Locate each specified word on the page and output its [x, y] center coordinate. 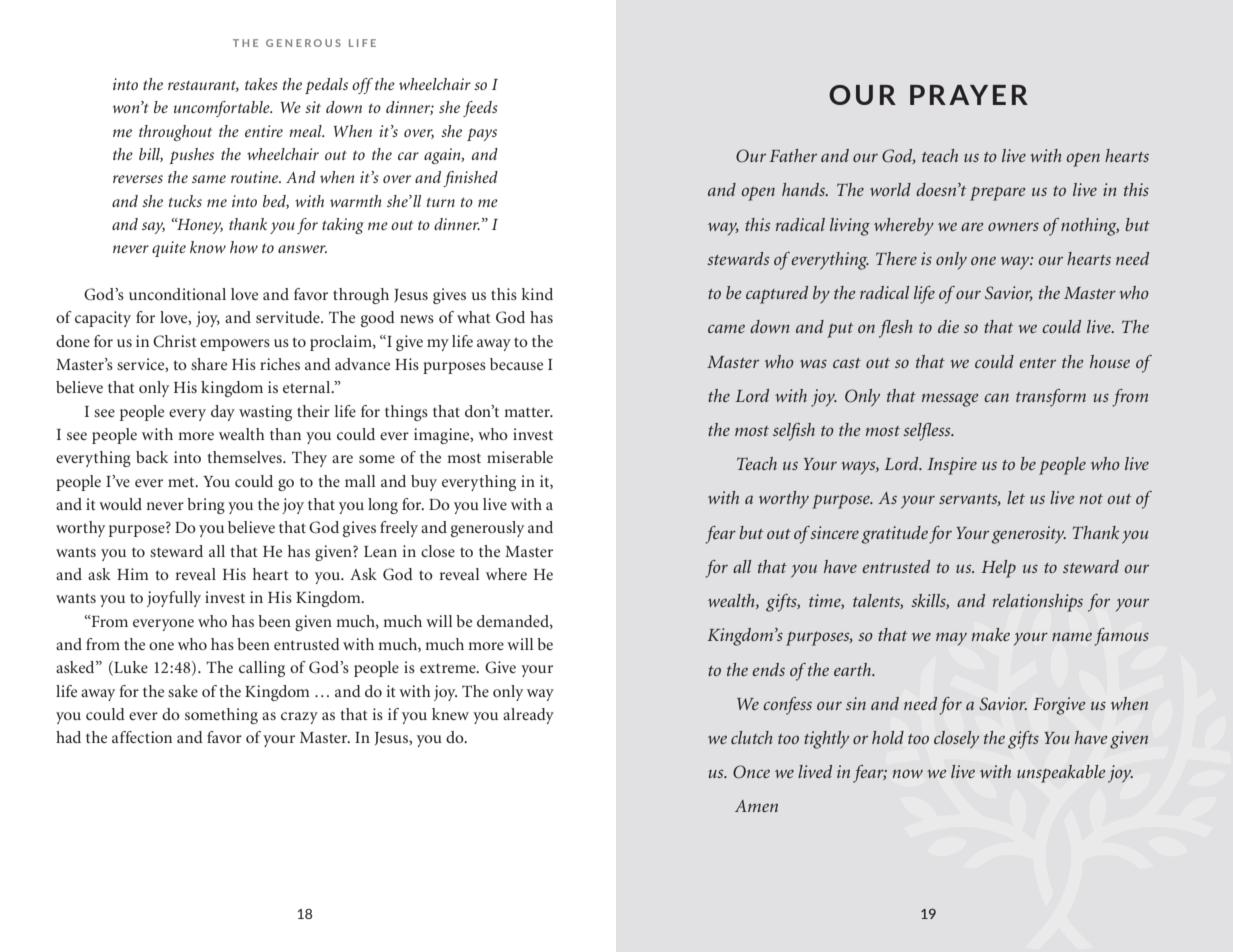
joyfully [174, 599]
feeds [480, 109]
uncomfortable [223, 109]
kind [537, 294]
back [152, 457]
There [896, 258]
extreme [449, 668]
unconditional [177, 294]
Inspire [952, 466]
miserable [520, 457]
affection [142, 737]
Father [793, 155]
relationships [1038, 603]
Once [751, 772]
